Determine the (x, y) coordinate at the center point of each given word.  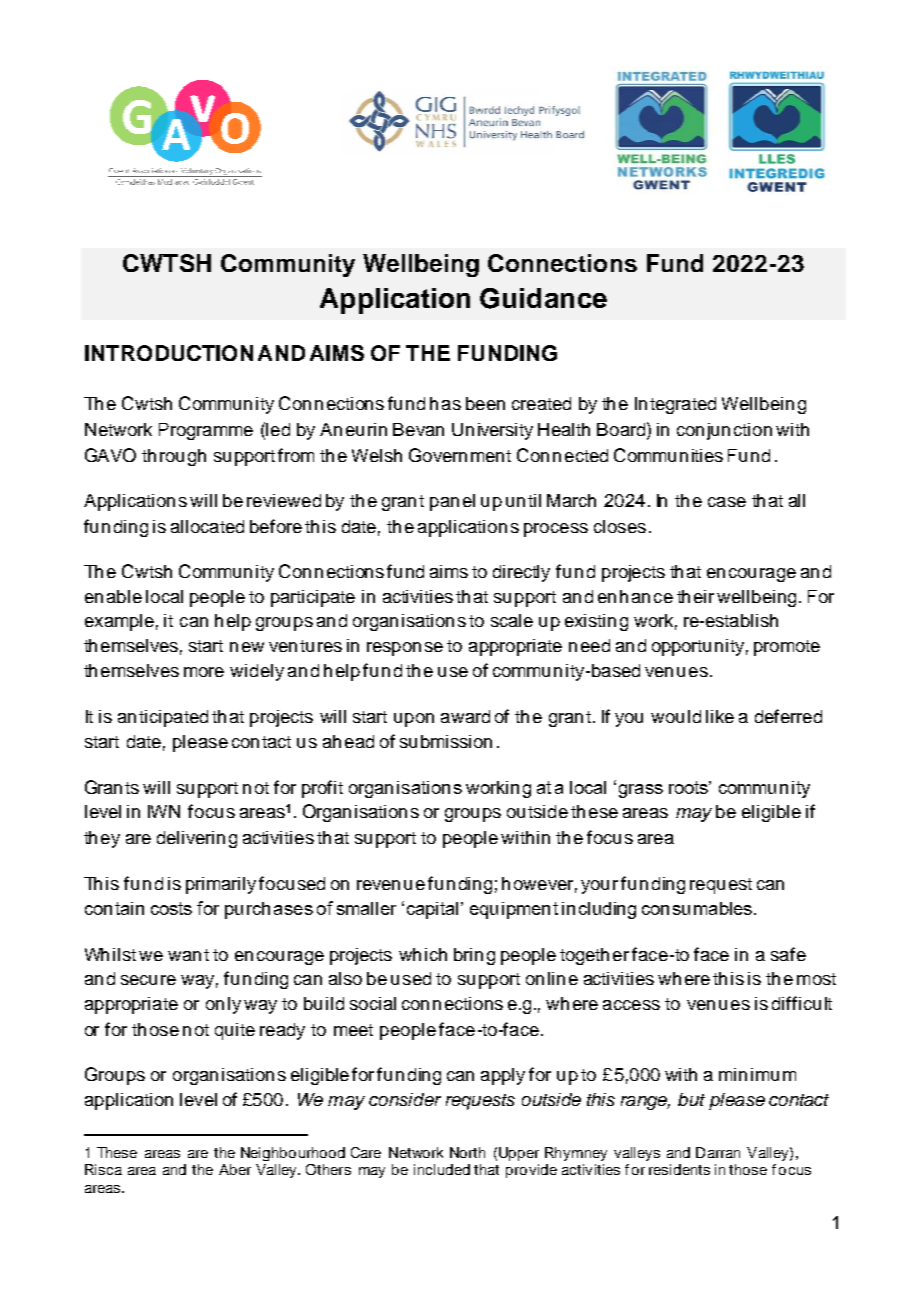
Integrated (675, 405)
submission (446, 741)
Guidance (543, 298)
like (720, 716)
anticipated (163, 718)
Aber (235, 1169)
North (467, 1152)
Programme (206, 431)
